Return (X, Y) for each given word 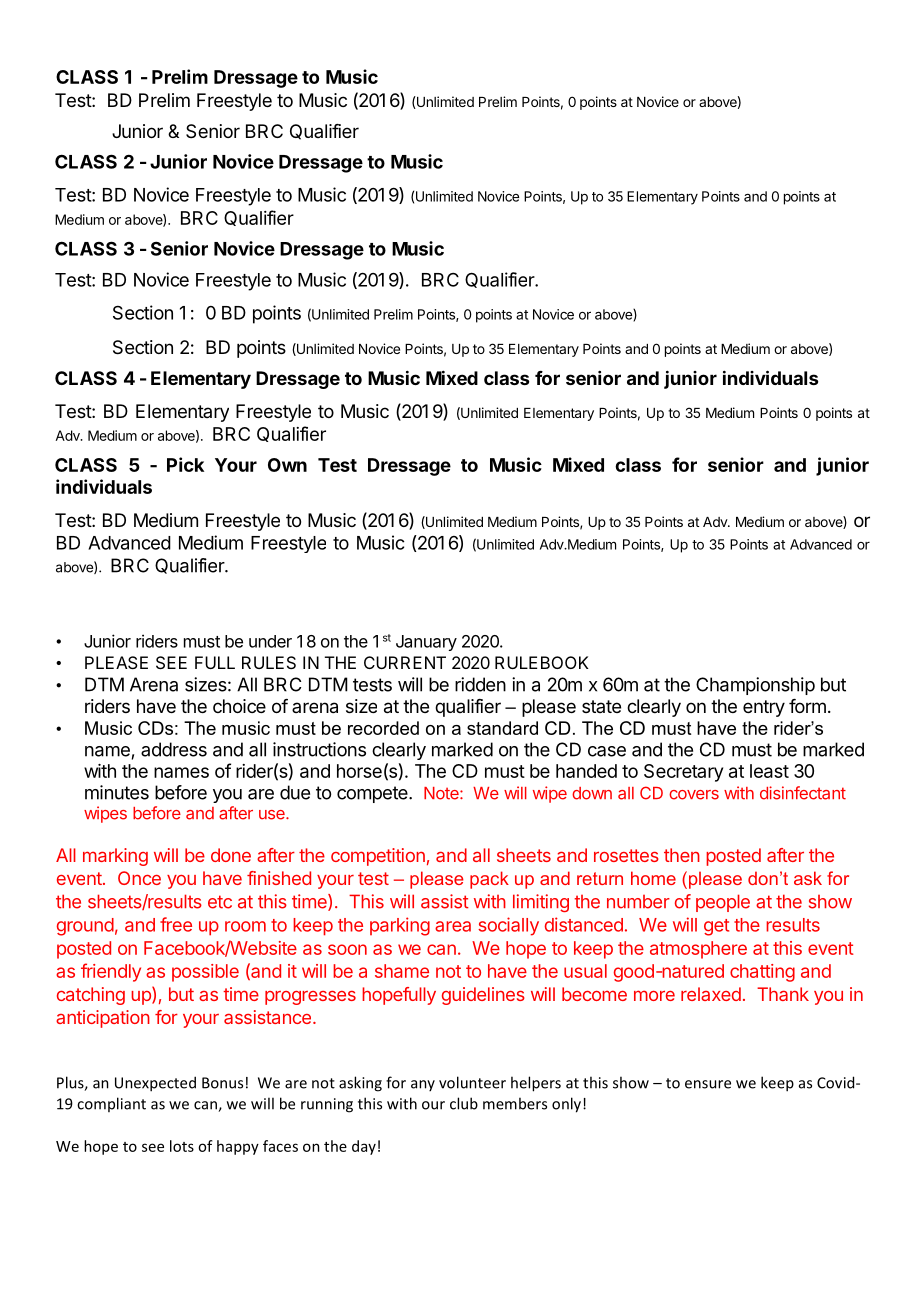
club (464, 1103)
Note (442, 793)
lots (182, 1146)
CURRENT (405, 662)
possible (205, 973)
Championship (755, 686)
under (270, 641)
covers (694, 795)
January (426, 643)
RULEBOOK (542, 662)
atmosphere (698, 950)
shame (402, 971)
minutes (117, 792)
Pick (185, 464)
